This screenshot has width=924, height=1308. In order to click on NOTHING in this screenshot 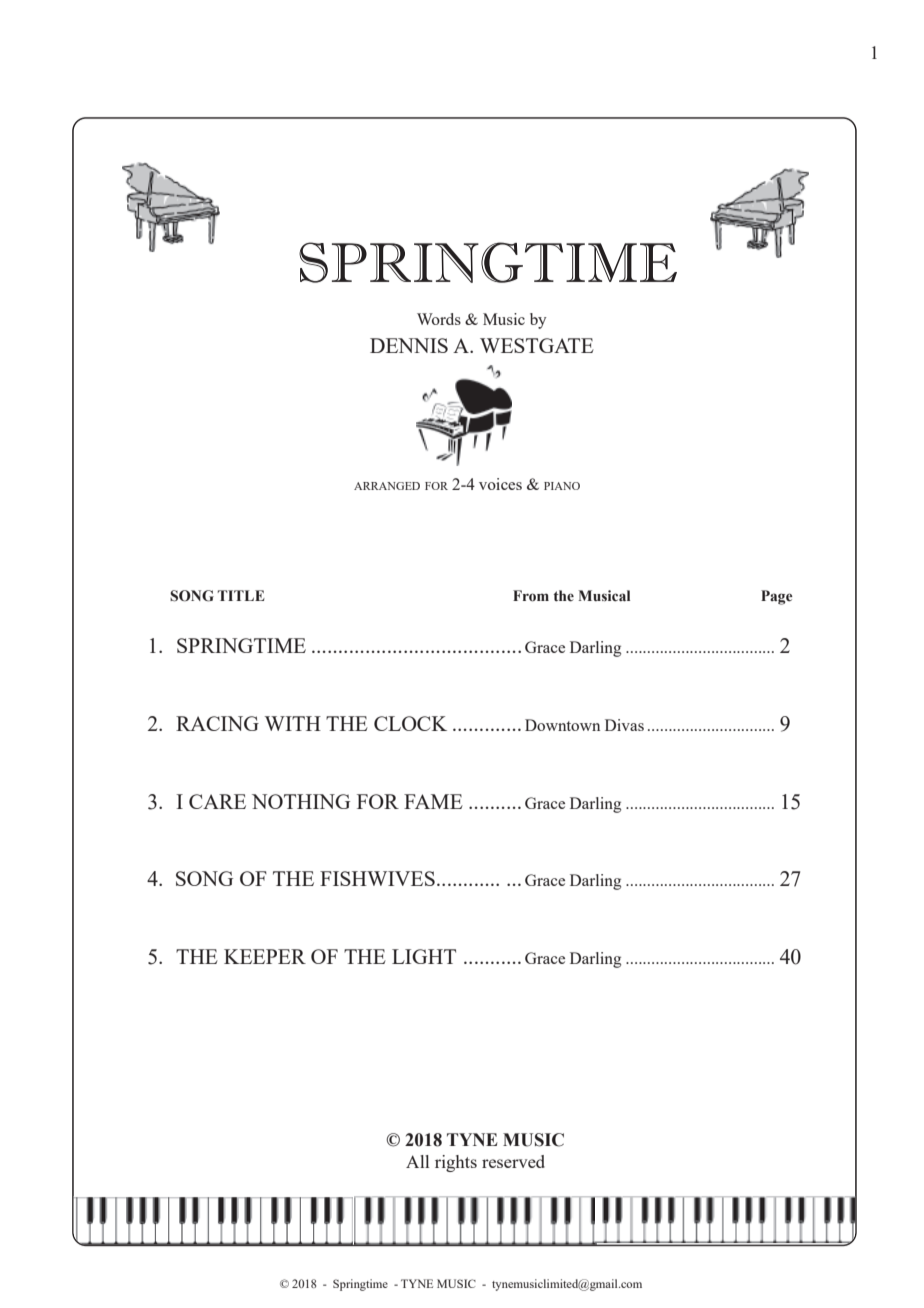, I will do `click(301, 801)`.
